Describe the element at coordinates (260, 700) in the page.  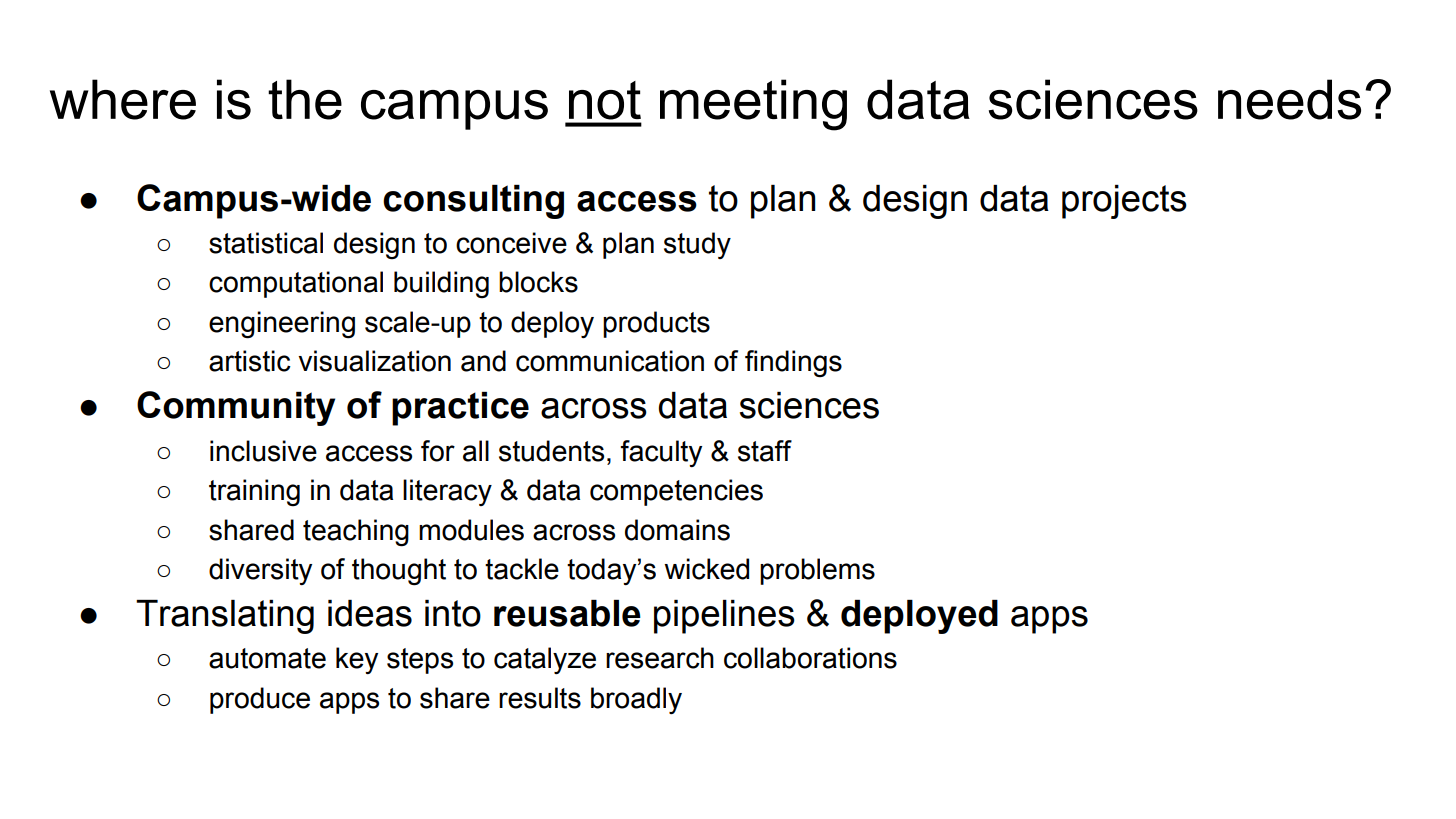
I see `produce` at that location.
